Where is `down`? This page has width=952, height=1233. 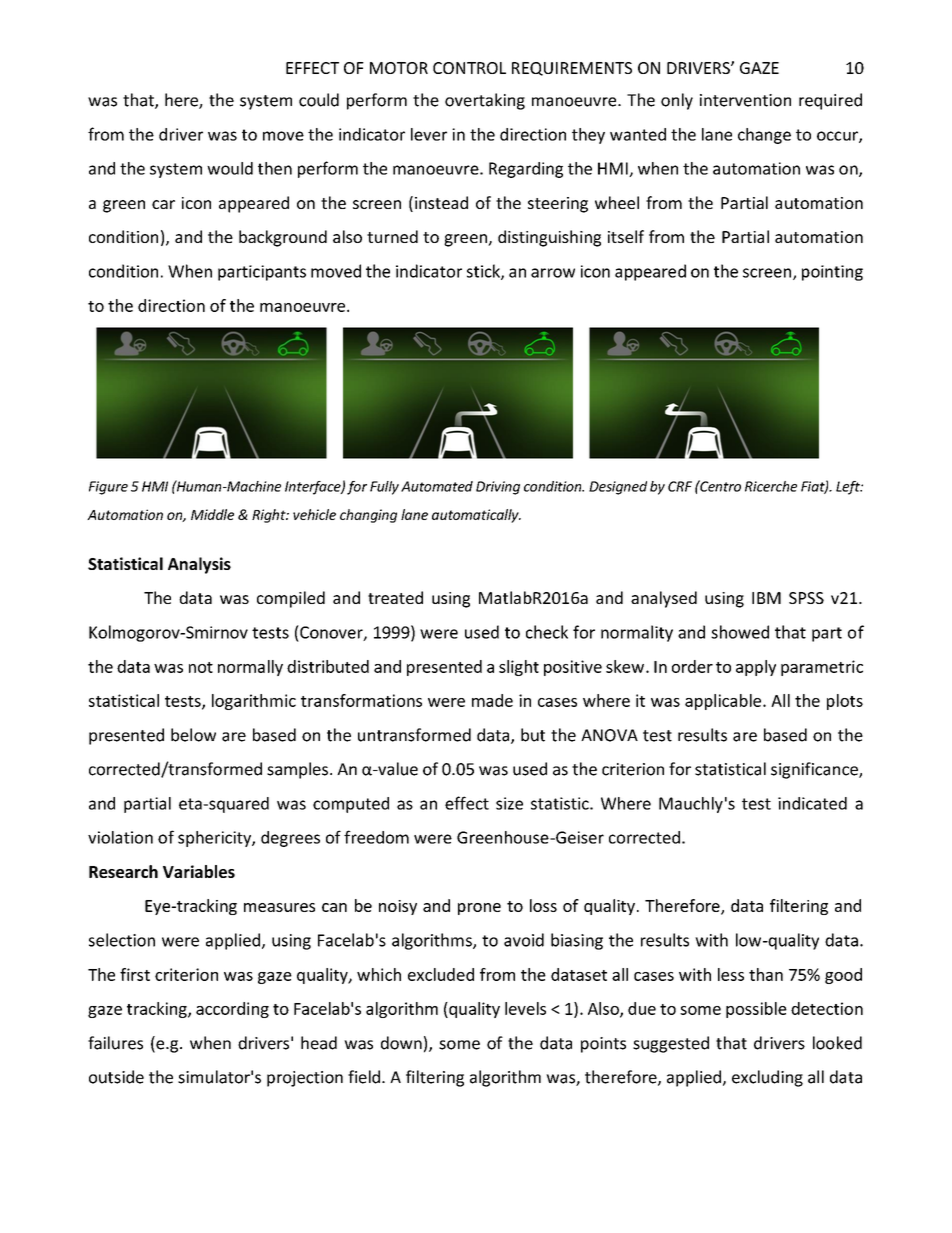
down is located at coordinates (401, 1043).
